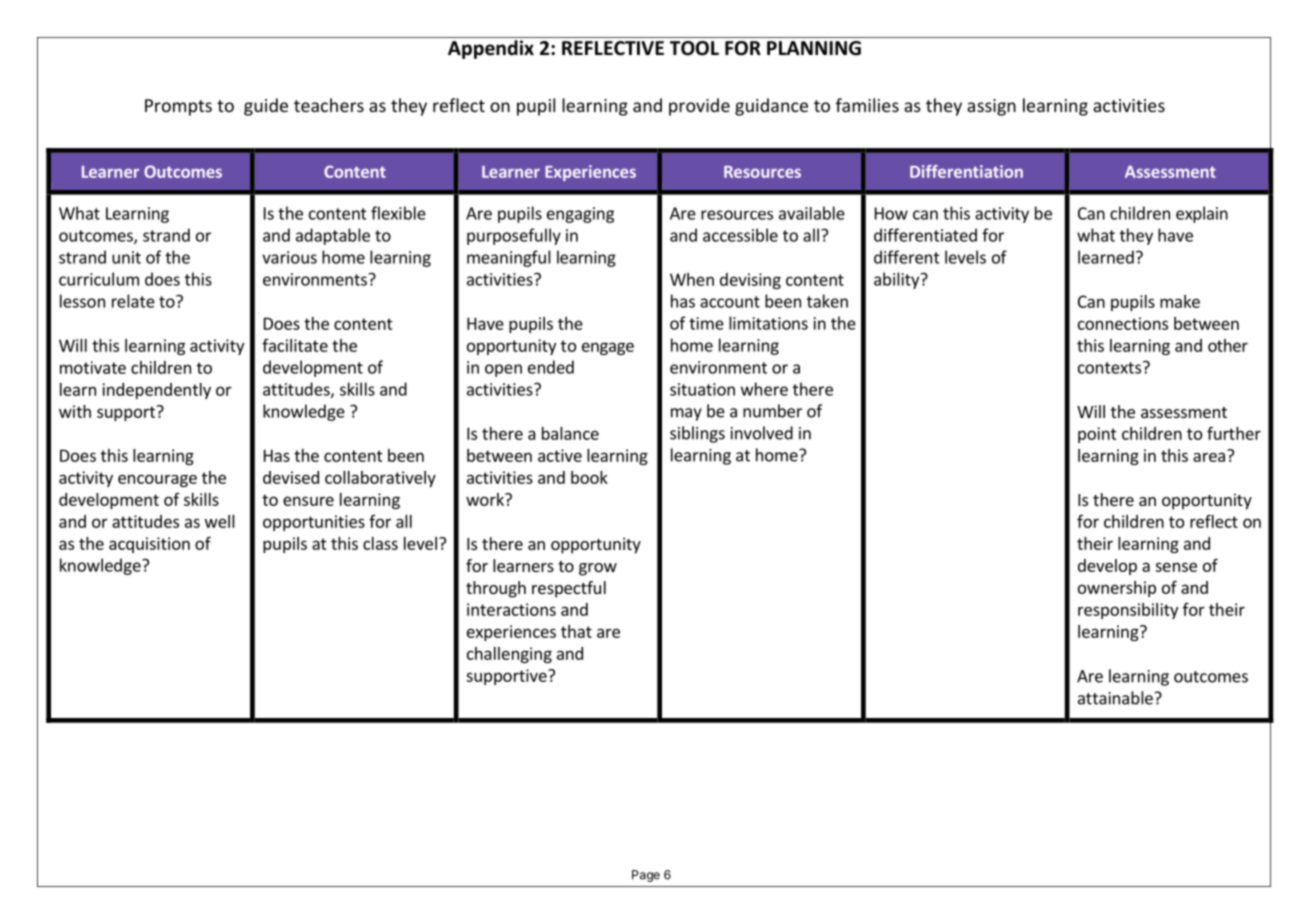 The height and width of the screenshot is (924, 1308). Describe the element at coordinates (1180, 301) in the screenshot. I see `make` at that location.
